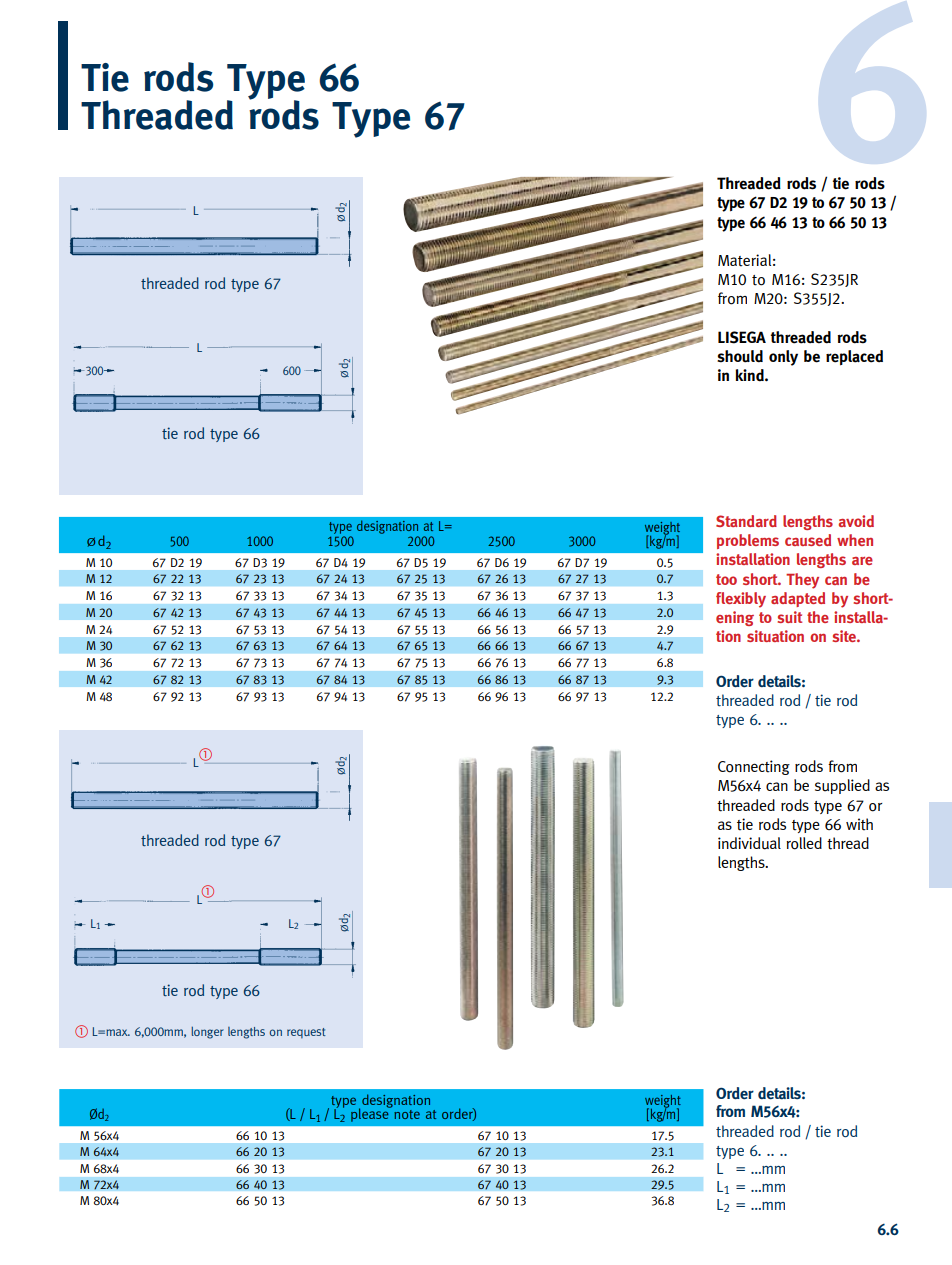 This screenshot has width=952, height=1265. I want to click on note, so click(407, 1114).
